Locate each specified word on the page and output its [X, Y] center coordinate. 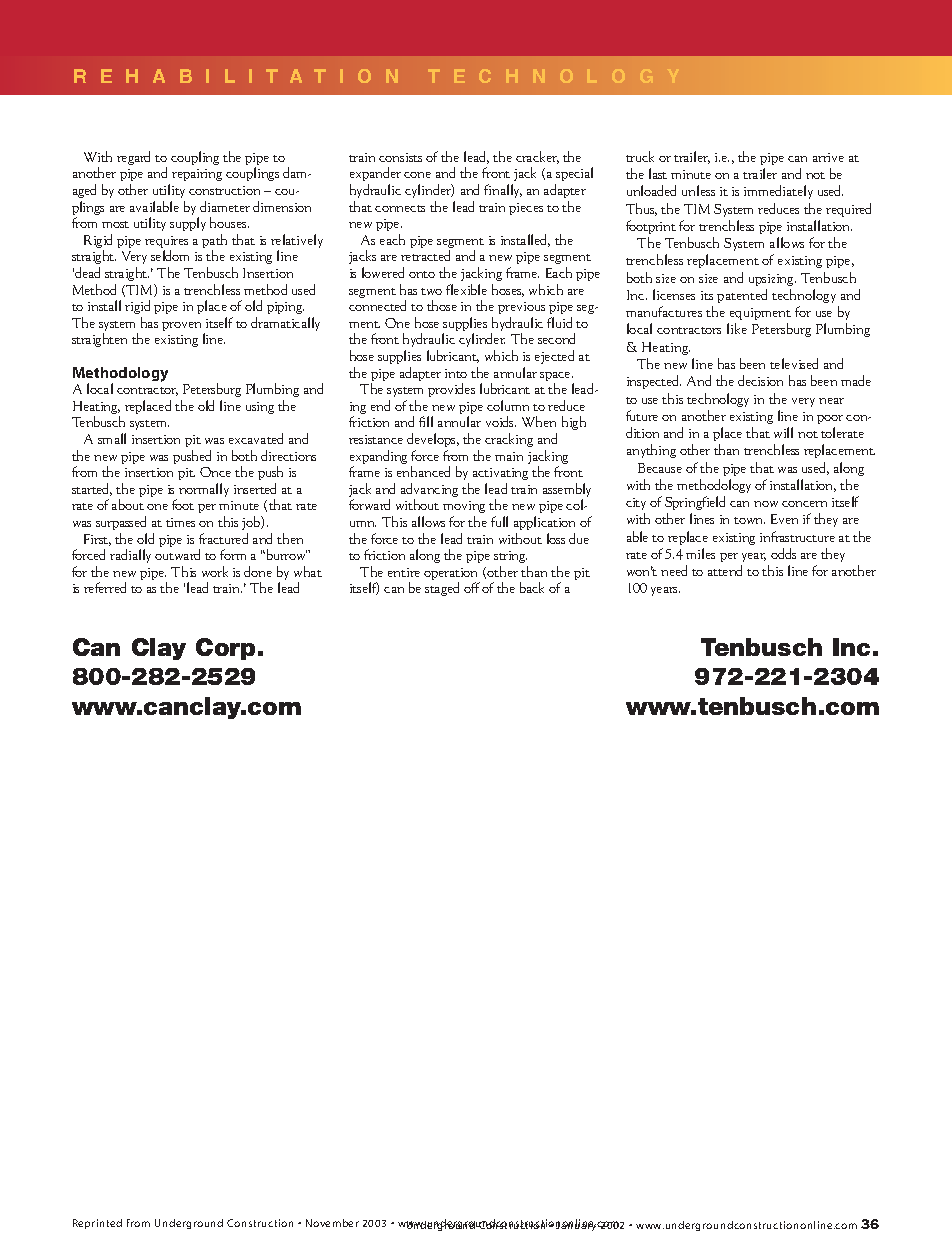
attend [725, 570]
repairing [197, 175]
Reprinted [97, 1224]
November [332, 1223]
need [674, 570]
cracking [509, 440]
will [783, 432]
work [215, 571]
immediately [778, 192]
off [472, 587]
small [112, 438]
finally [503, 191]
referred [105, 587]
